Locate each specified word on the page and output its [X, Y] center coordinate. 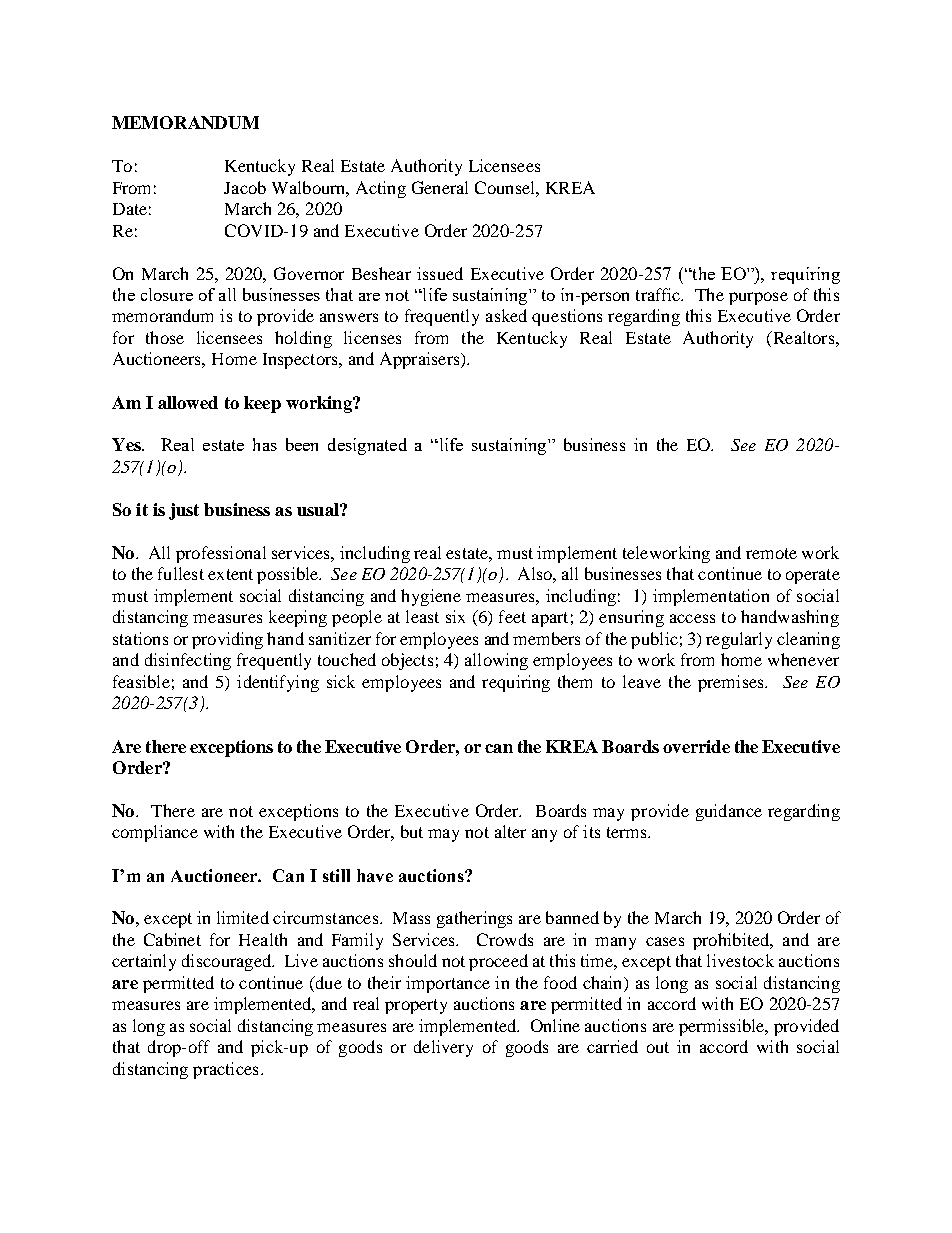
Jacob [245, 187]
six [455, 616]
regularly [739, 640]
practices [225, 1070]
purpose [758, 298]
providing [227, 640]
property [416, 1006]
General [440, 187]
